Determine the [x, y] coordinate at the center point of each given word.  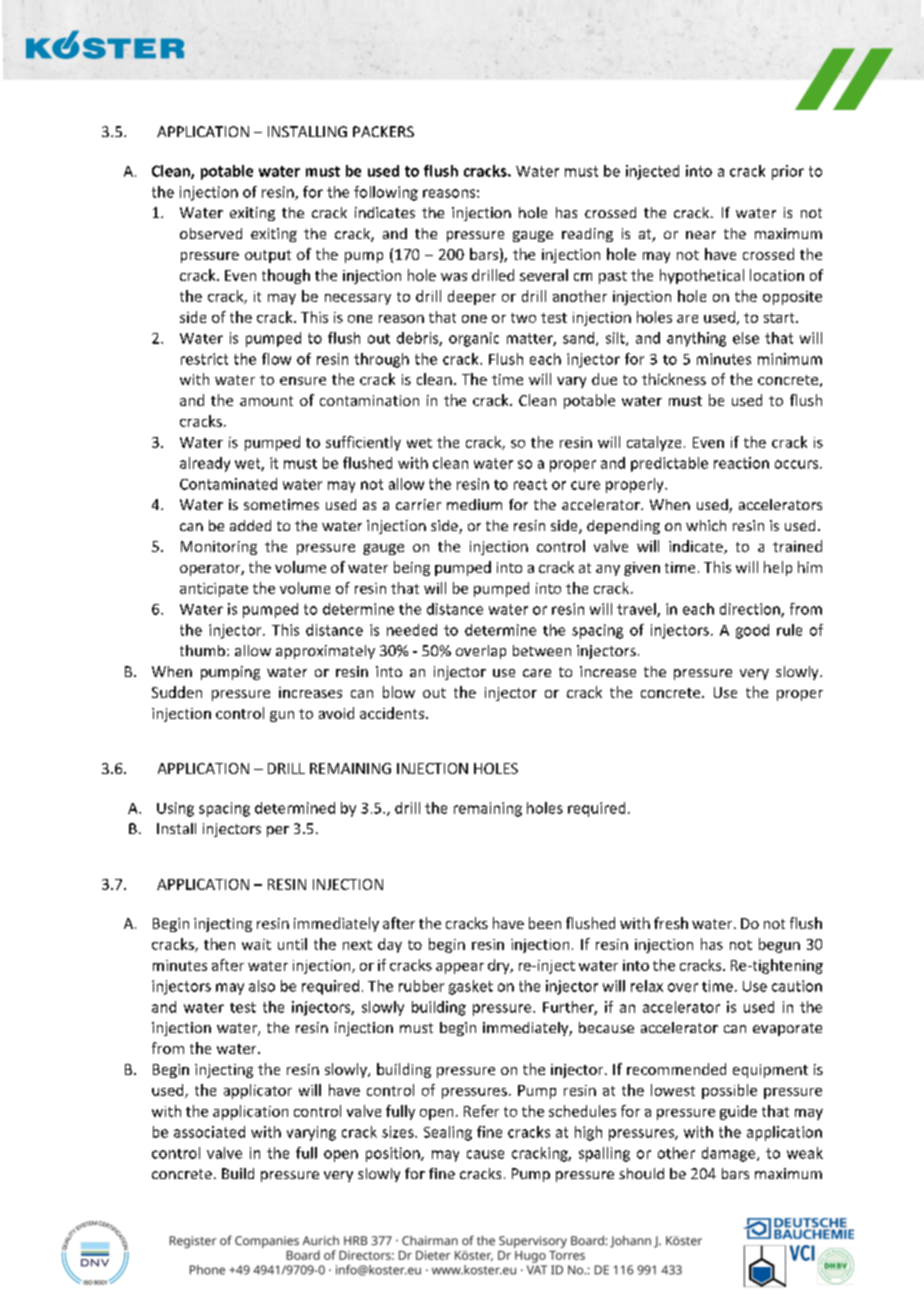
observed [211, 233]
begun [779, 945]
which [706, 525]
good [752, 631]
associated [209, 1132]
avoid [336, 713]
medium [474, 504]
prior [788, 172]
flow [276, 359]
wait [256, 944]
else [746, 338]
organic [474, 339]
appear [460, 968]
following [386, 193]
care [537, 673]
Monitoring [219, 548]
